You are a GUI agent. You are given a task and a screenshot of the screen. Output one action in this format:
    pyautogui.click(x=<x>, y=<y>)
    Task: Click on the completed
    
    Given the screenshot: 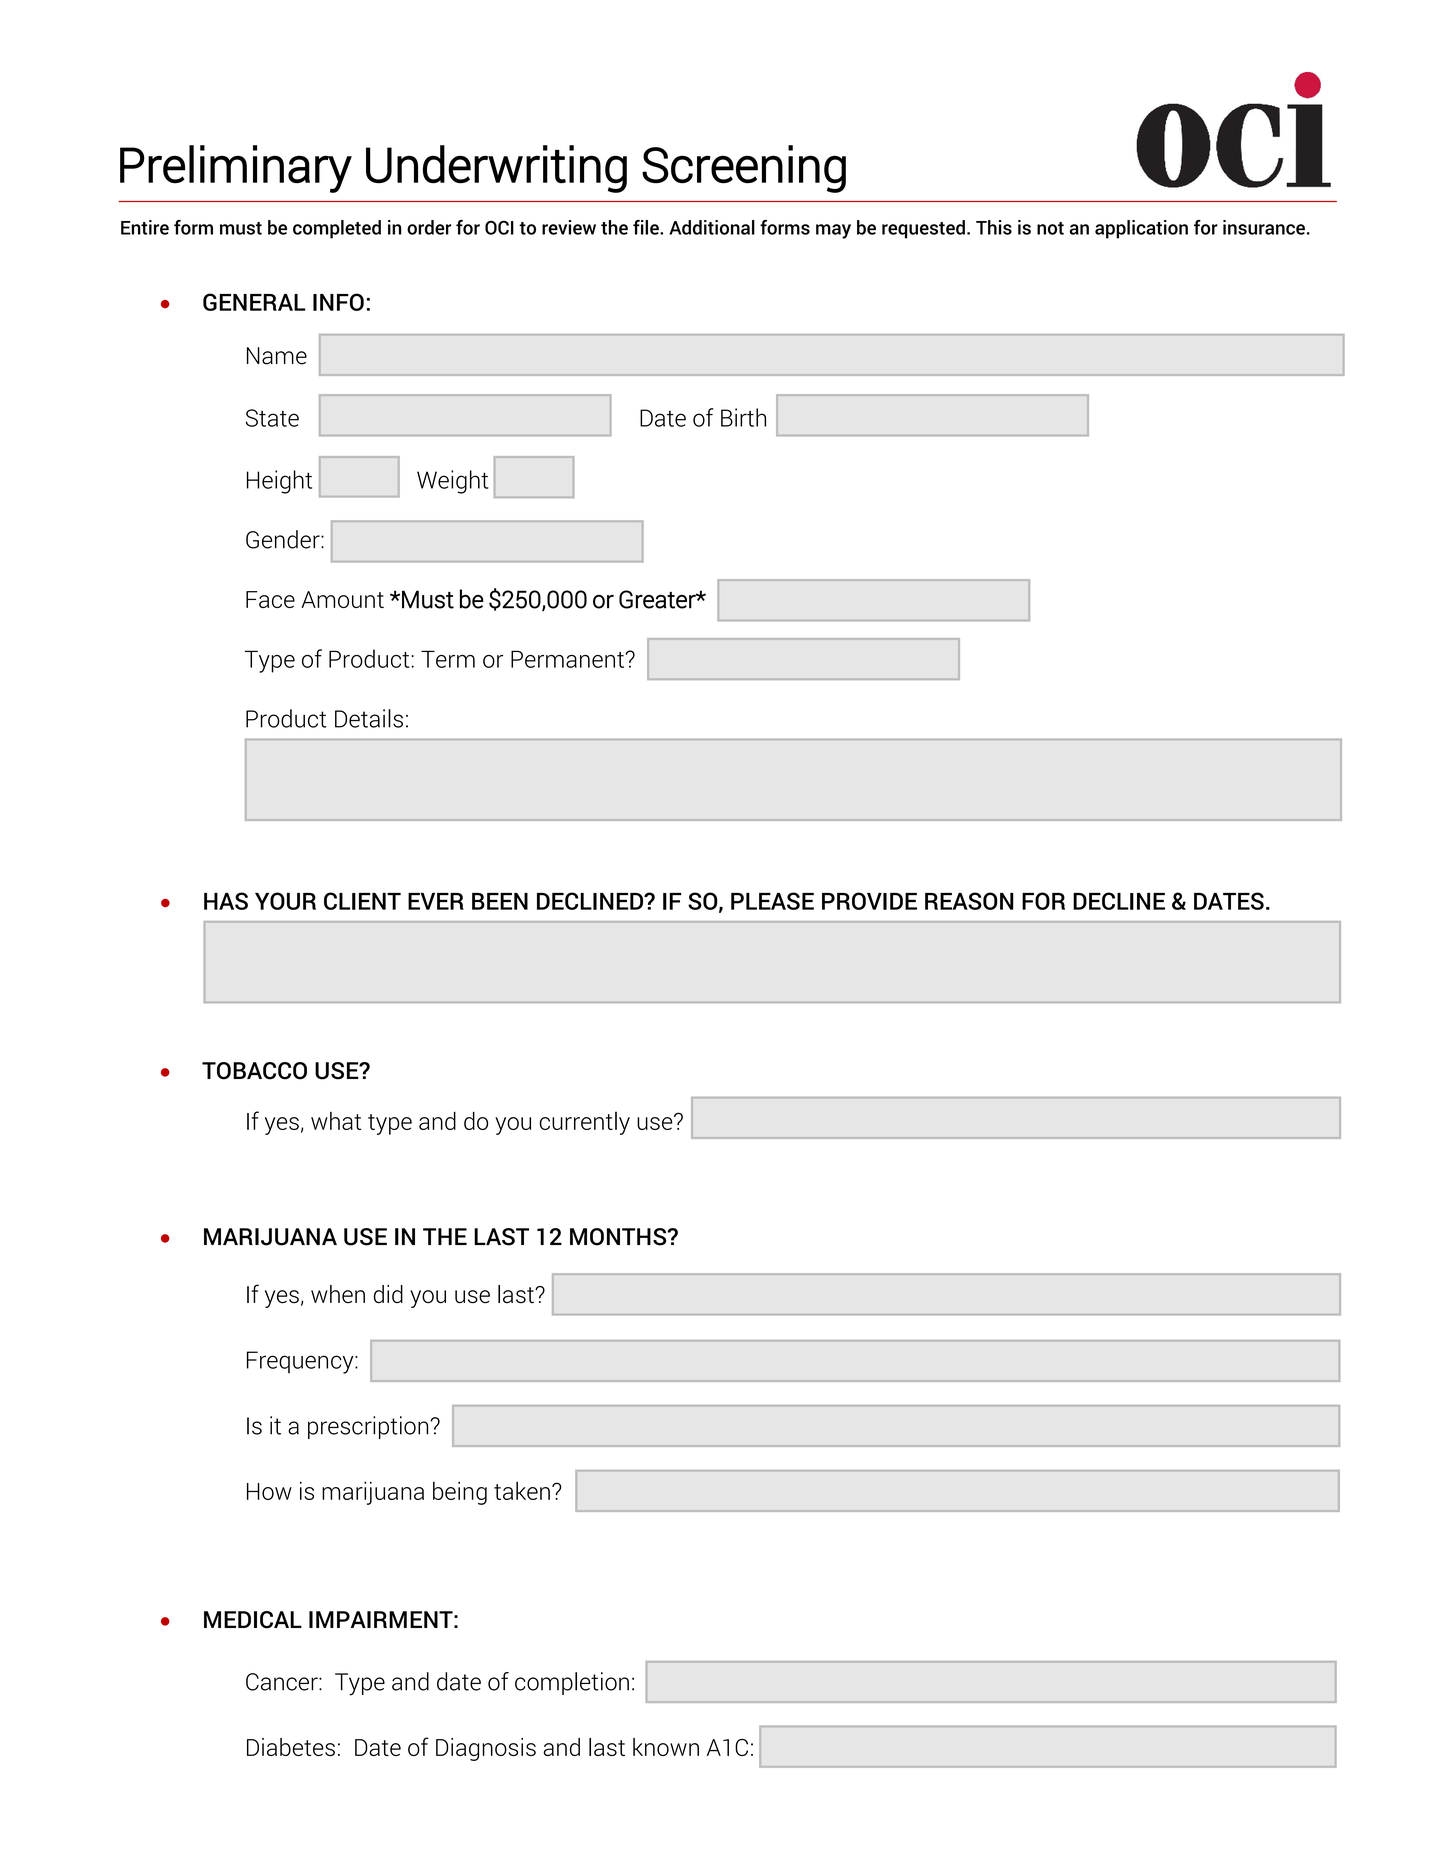 What is the action you would take?
    pyautogui.click(x=337, y=229)
